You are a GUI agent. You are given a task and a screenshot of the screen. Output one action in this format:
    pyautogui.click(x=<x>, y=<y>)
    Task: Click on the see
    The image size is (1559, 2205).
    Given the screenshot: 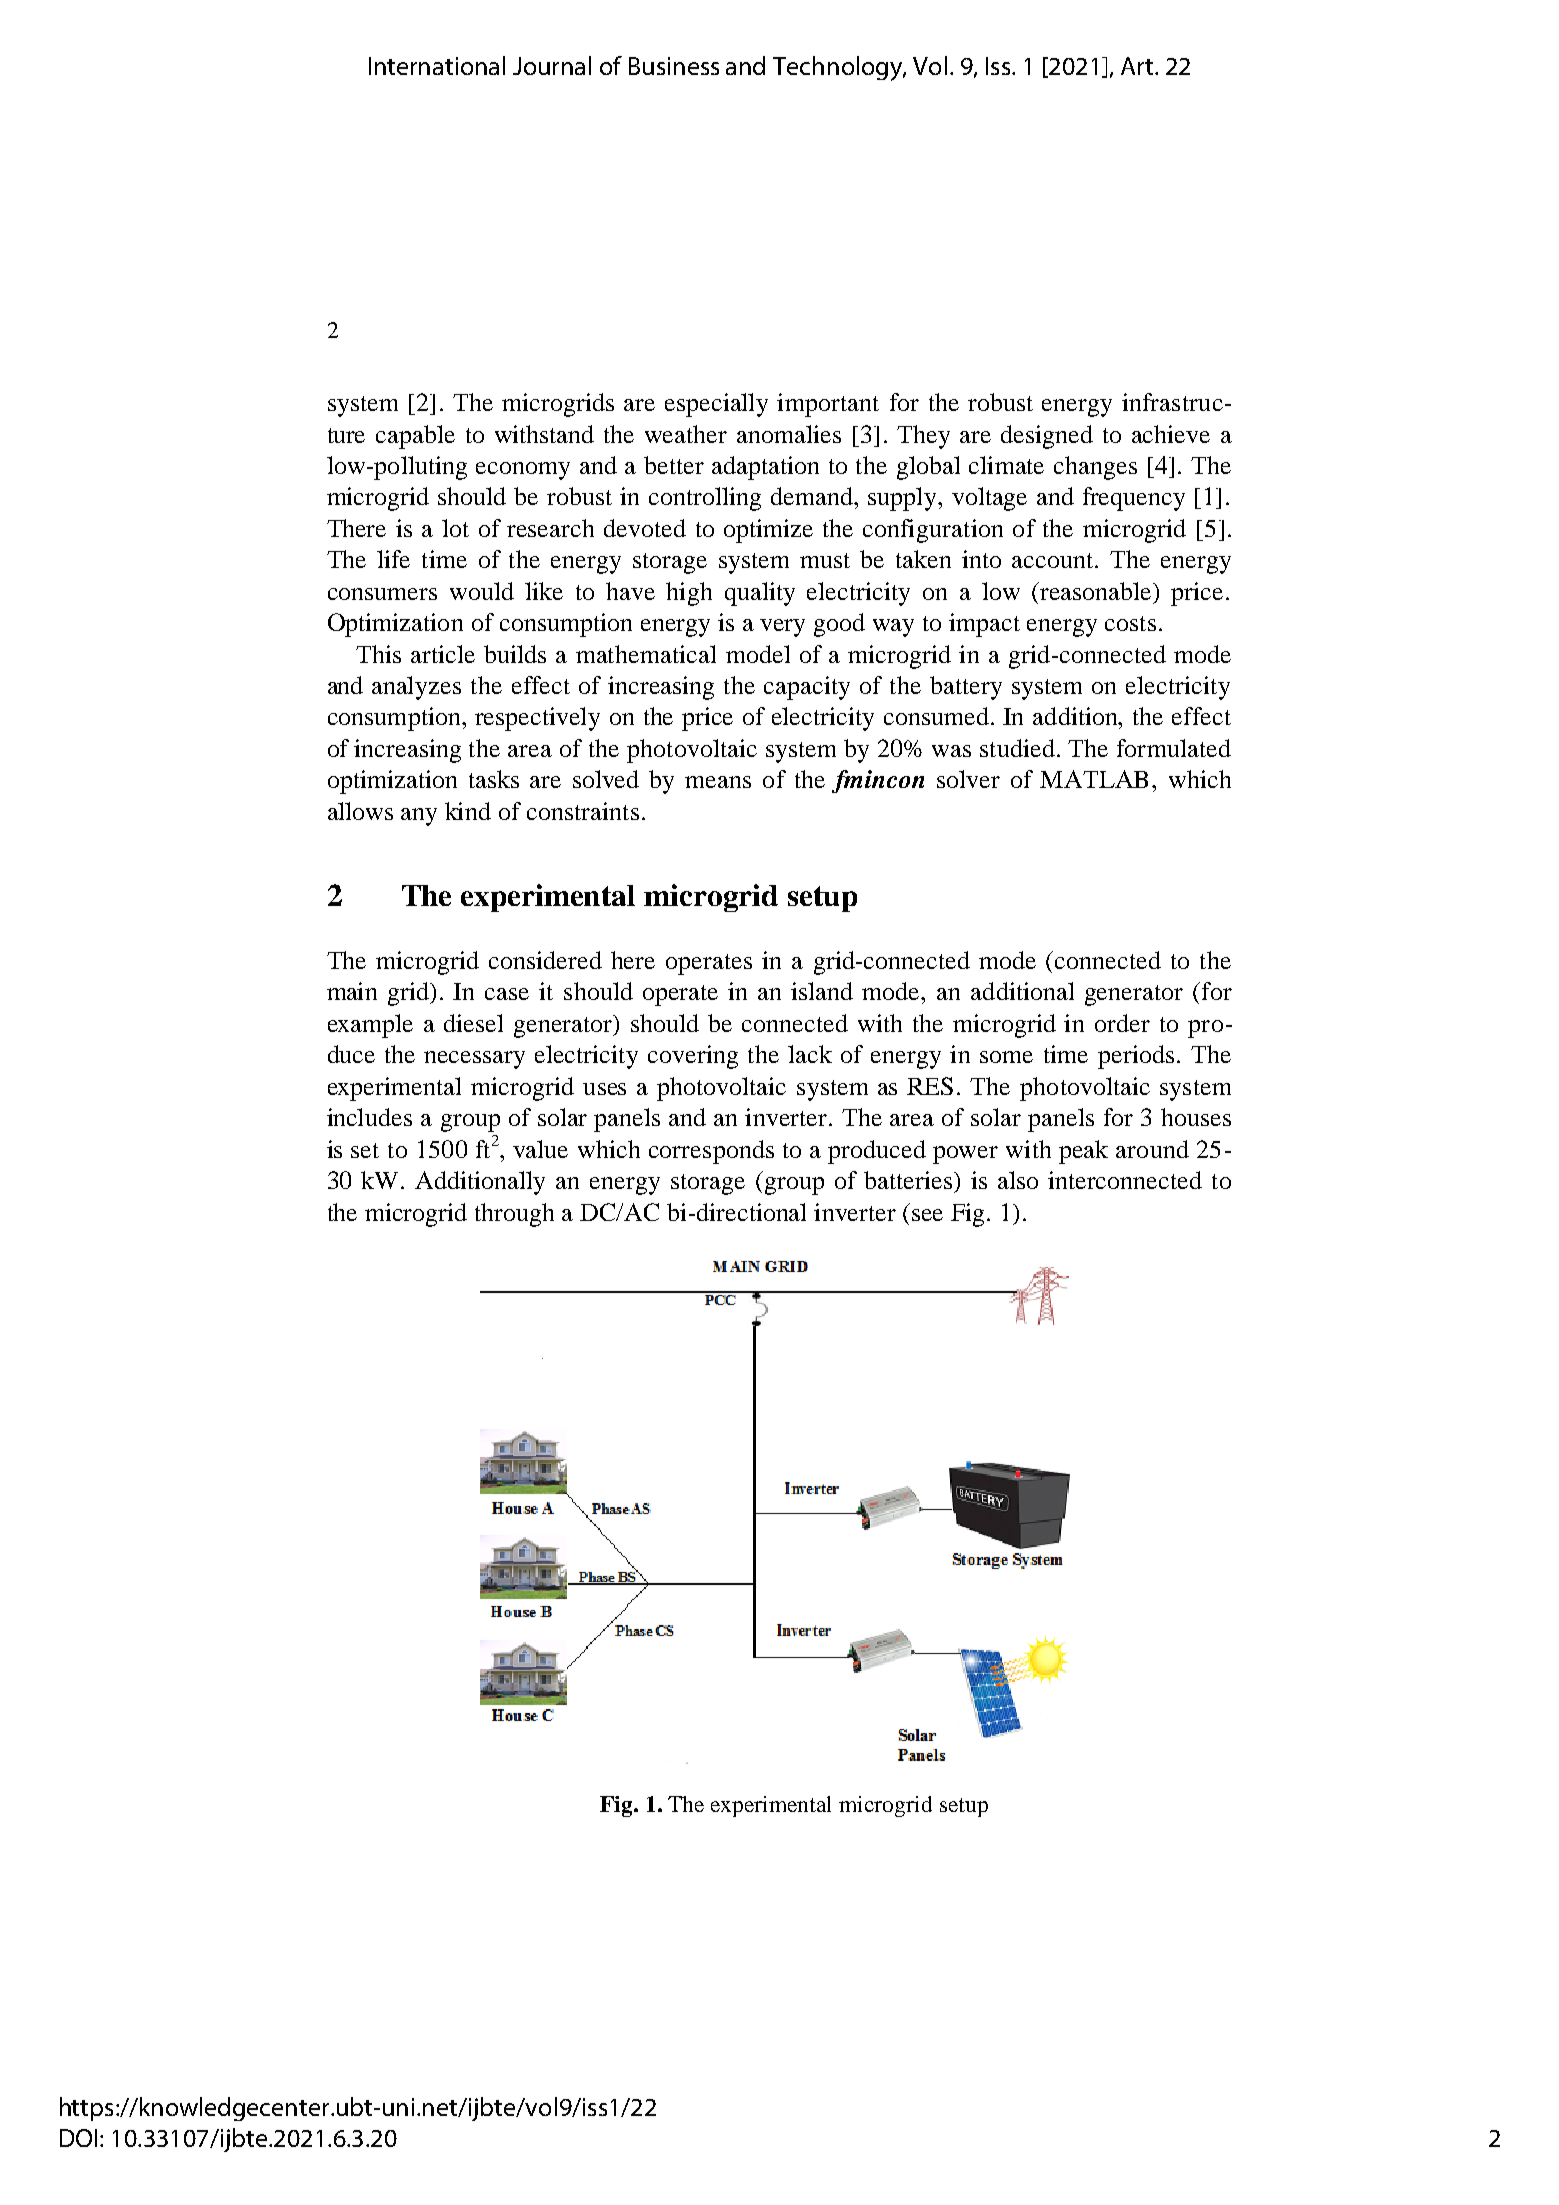 What is the action you would take?
    pyautogui.click(x=927, y=1215)
